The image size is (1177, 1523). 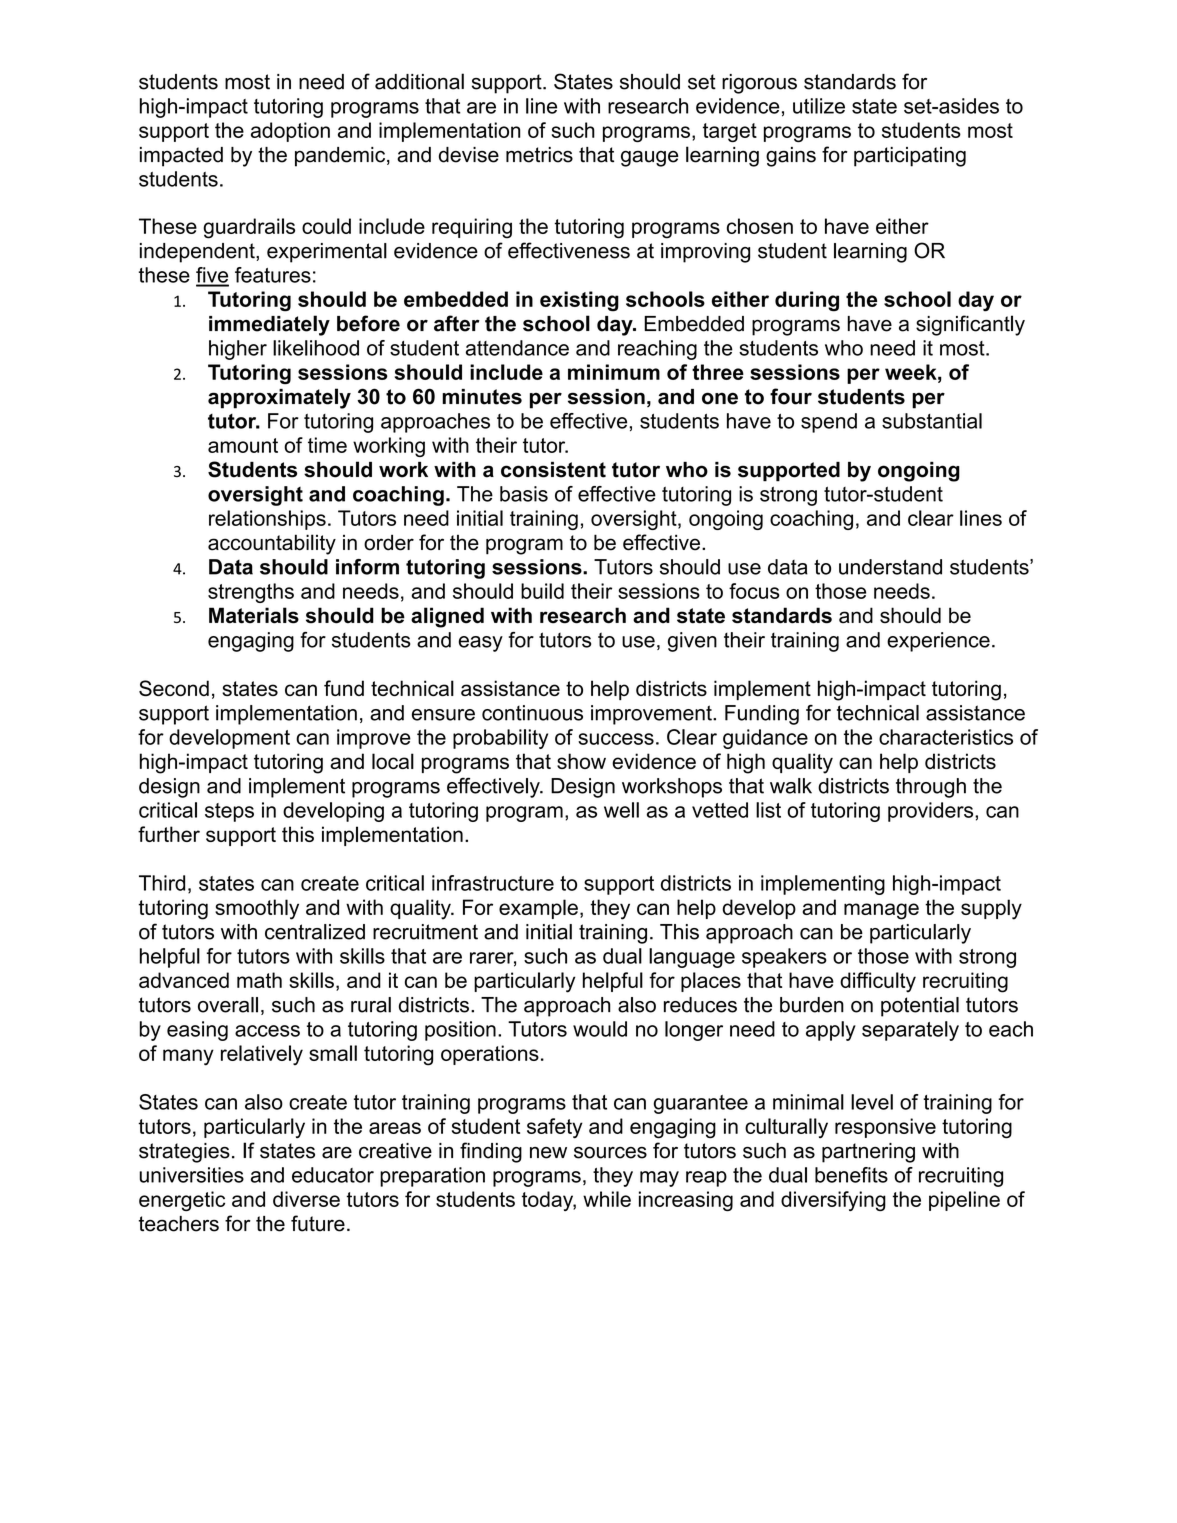 What do you see at coordinates (910, 157) in the screenshot?
I see `participating` at bounding box center [910, 157].
